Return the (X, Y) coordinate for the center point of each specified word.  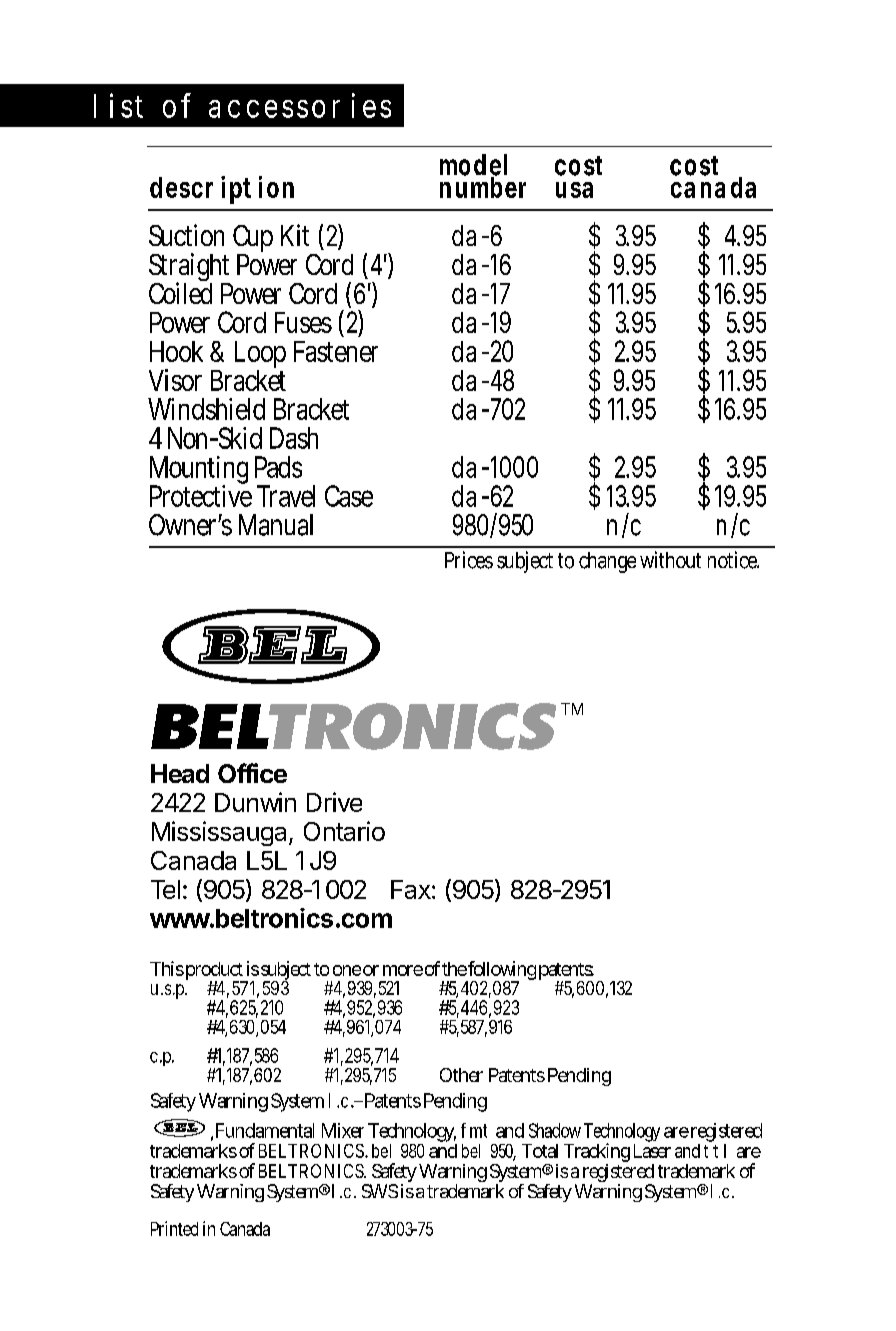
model (473, 166)
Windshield (206, 409)
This (167, 968)
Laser (652, 1151)
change (607, 562)
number (483, 186)
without (670, 559)
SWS (380, 1191)
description (222, 190)
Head (180, 773)
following (501, 972)
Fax (411, 889)
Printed (174, 1228)
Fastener (336, 351)
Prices (469, 560)
